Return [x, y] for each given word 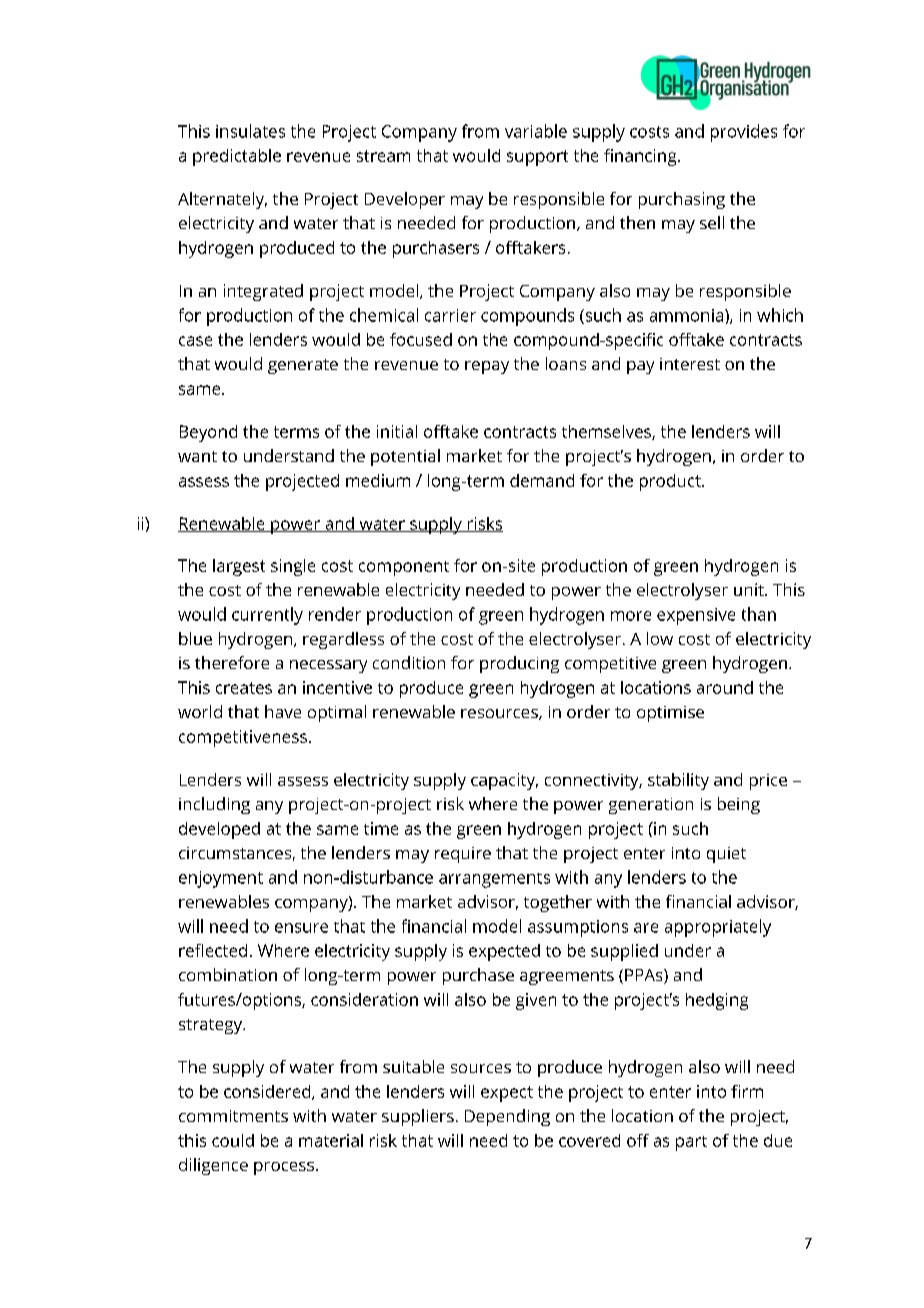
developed [219, 830]
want [197, 456]
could [233, 1140]
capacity [504, 781]
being [739, 805]
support [537, 158]
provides [744, 133]
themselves [607, 432]
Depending [507, 1117]
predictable [237, 157]
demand [542, 480]
